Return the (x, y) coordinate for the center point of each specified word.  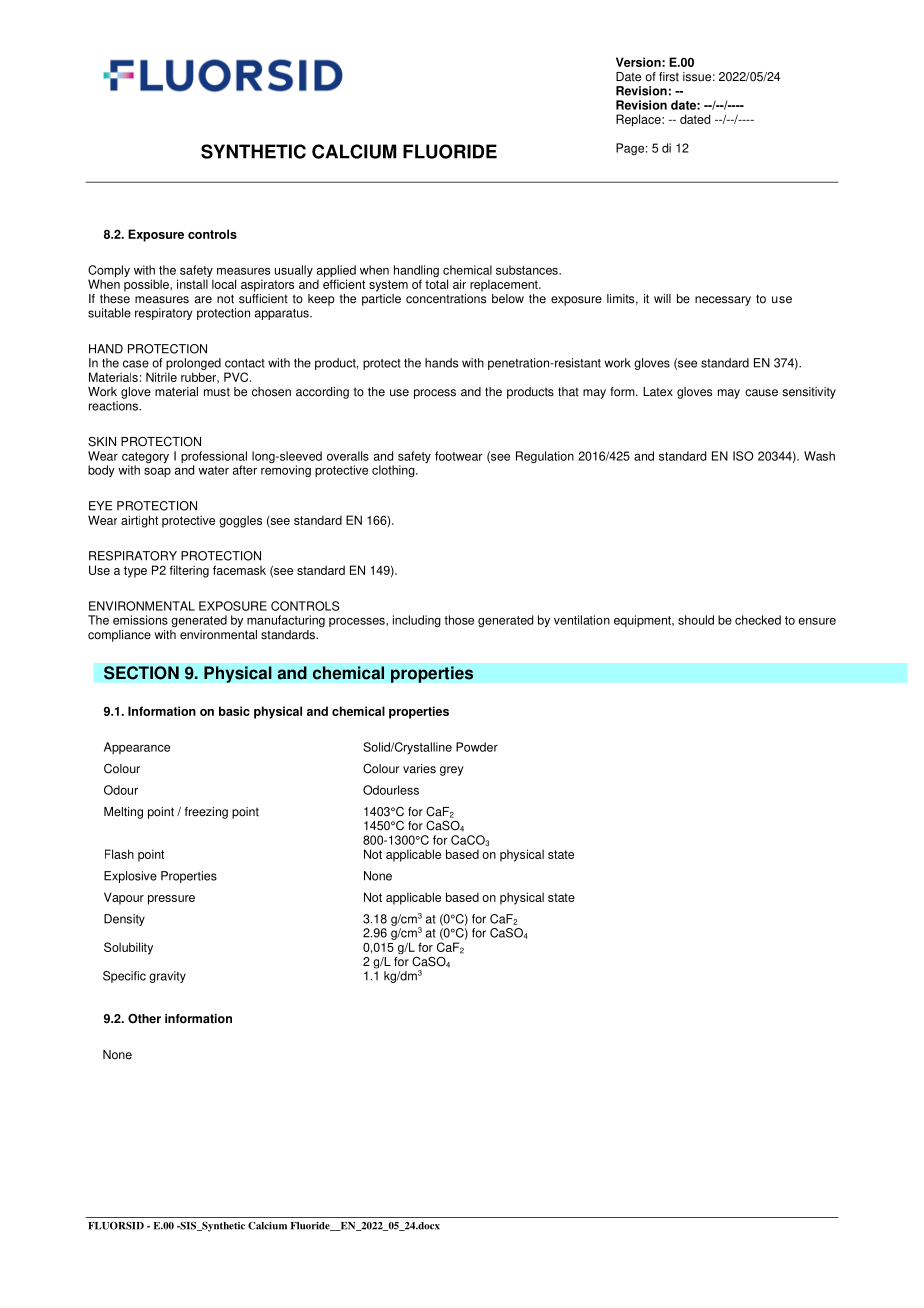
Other (144, 1019)
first (669, 77)
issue (697, 77)
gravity (167, 977)
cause (761, 393)
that (568, 392)
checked (758, 620)
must (217, 392)
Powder (477, 747)
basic (234, 711)
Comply (109, 272)
